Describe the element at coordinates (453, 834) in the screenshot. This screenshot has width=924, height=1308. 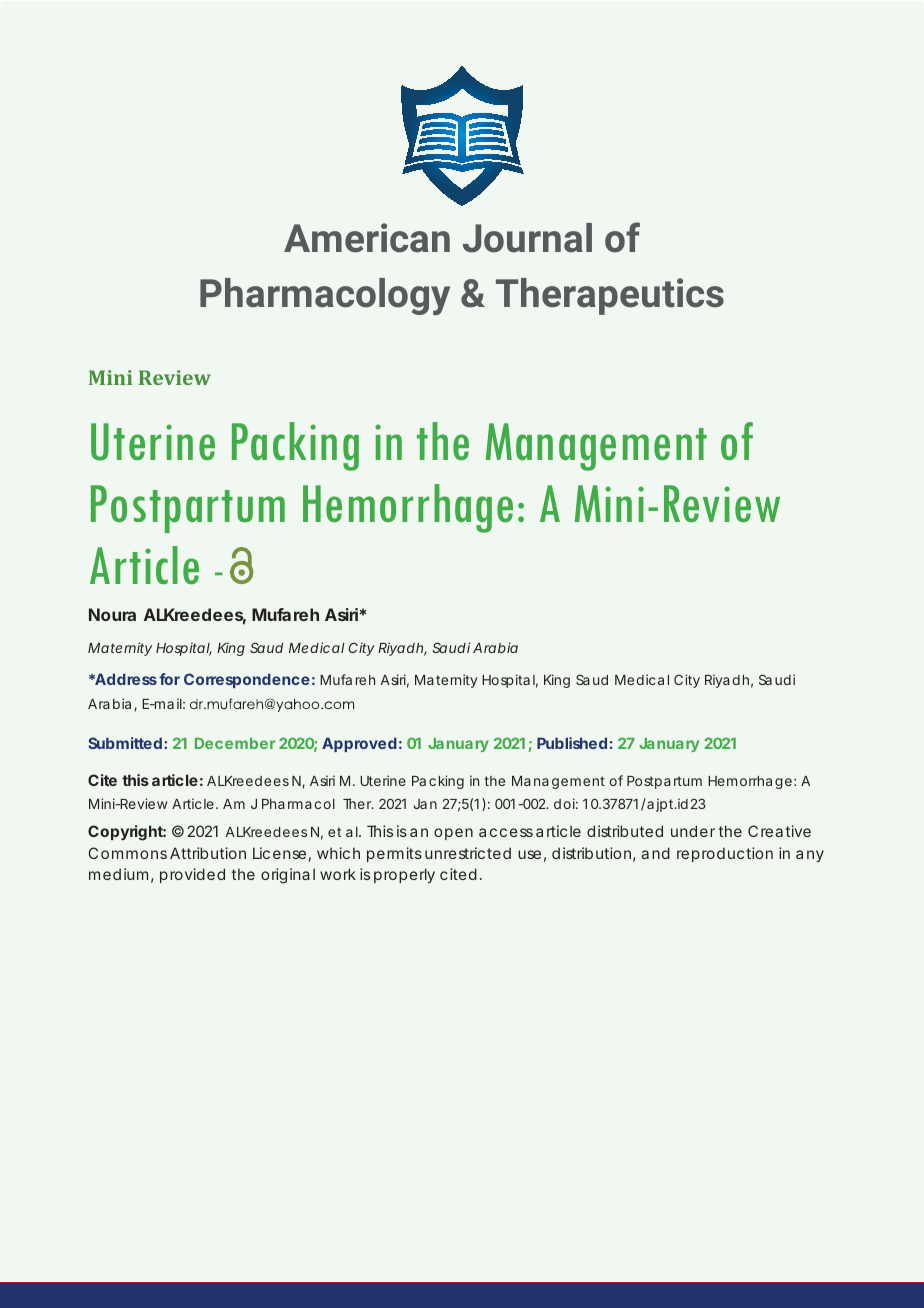
I see `open` at that location.
